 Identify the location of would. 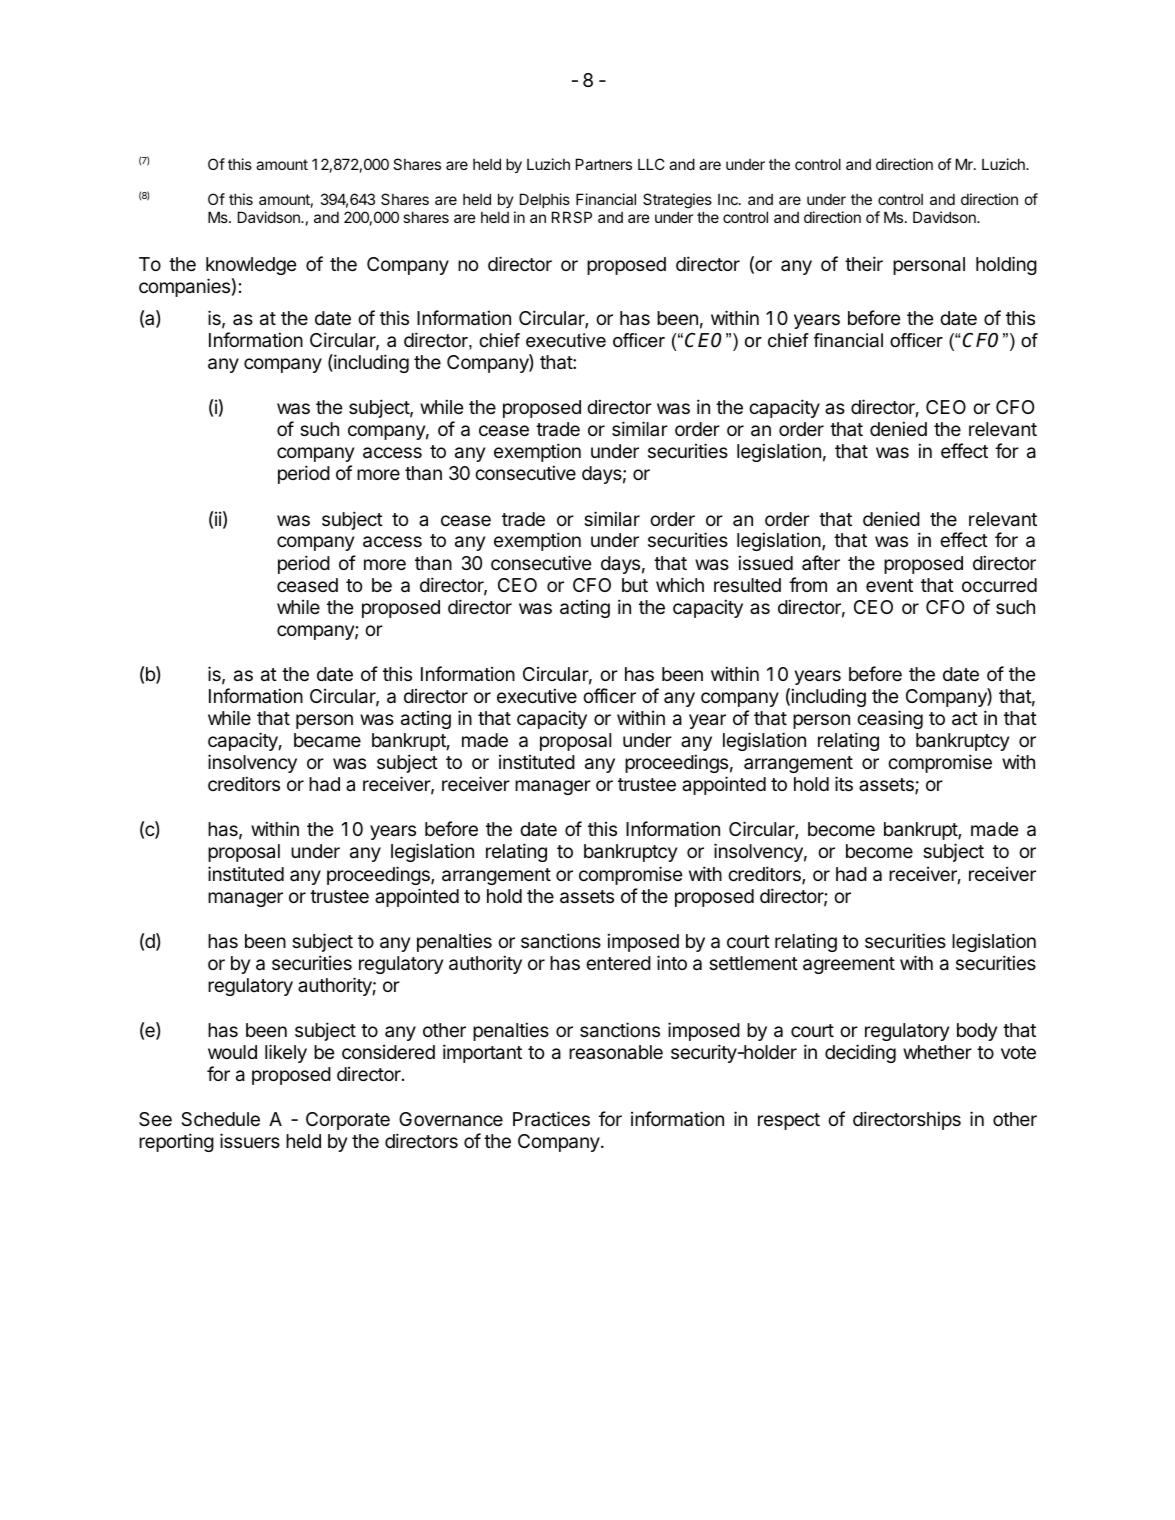
(232, 1052).
